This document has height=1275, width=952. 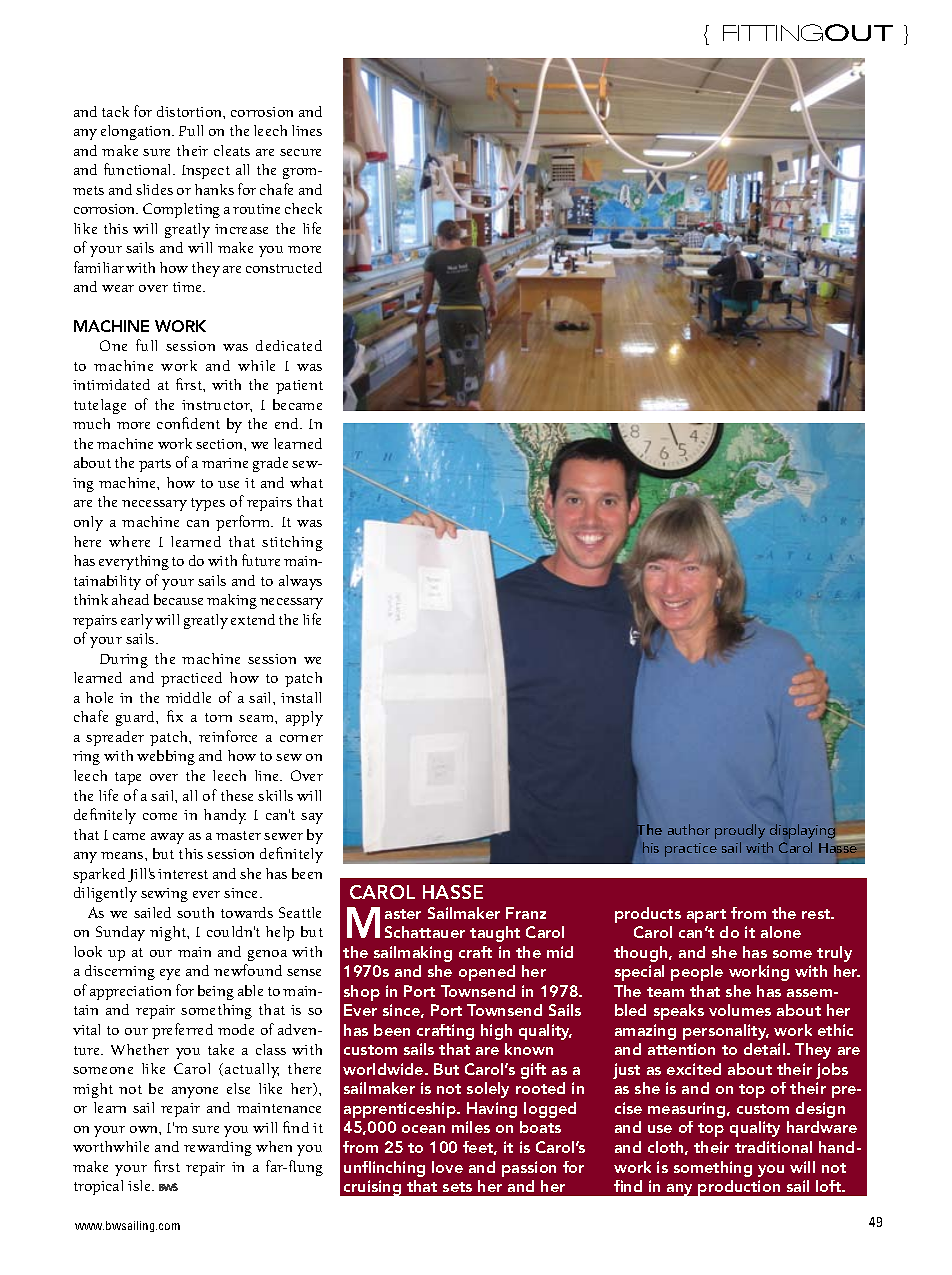 What do you see at coordinates (706, 916) in the document?
I see `apart` at bounding box center [706, 916].
